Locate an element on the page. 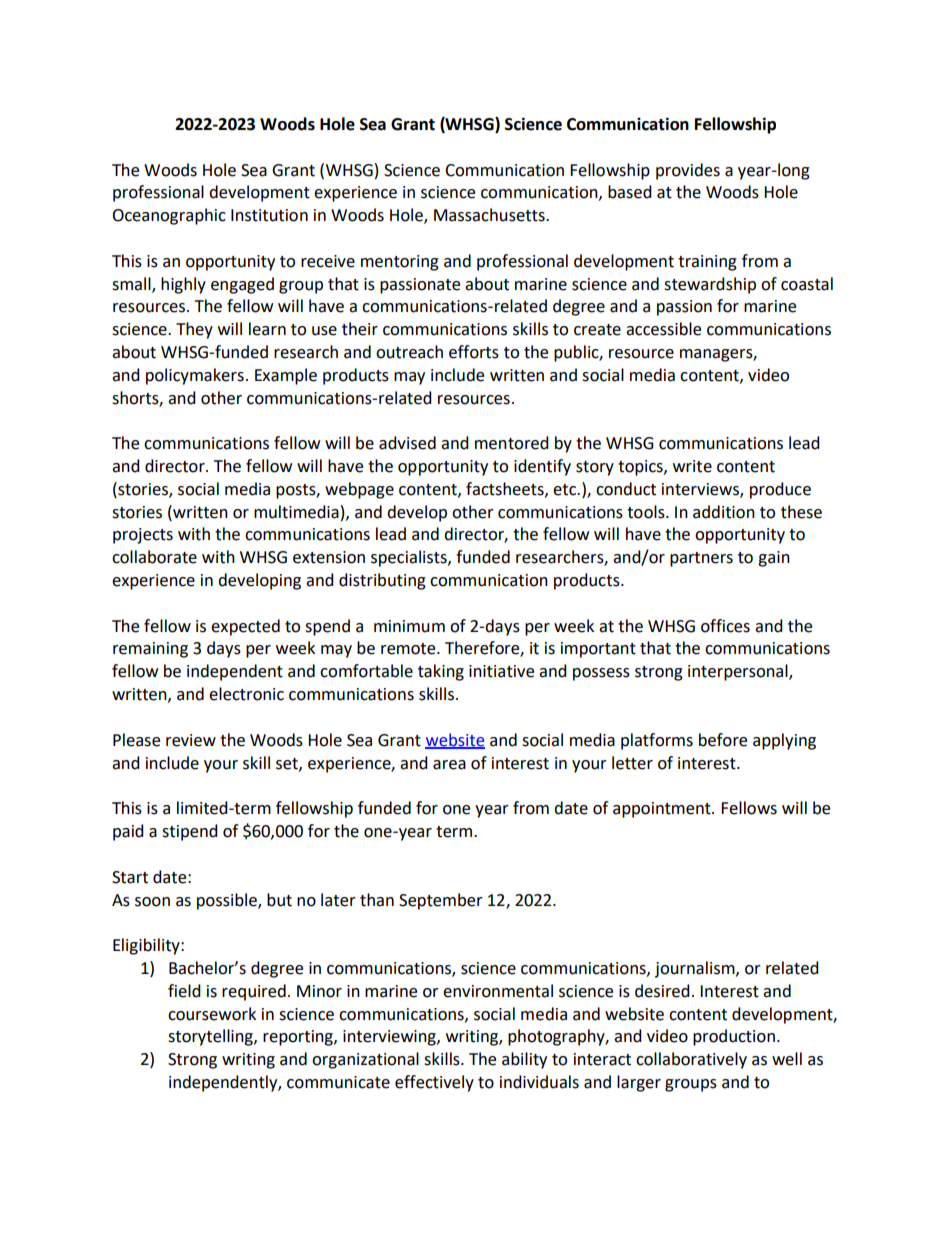 Image resolution: width=952 pixels, height=1233 pixels. mentored is located at coordinates (512, 443).
